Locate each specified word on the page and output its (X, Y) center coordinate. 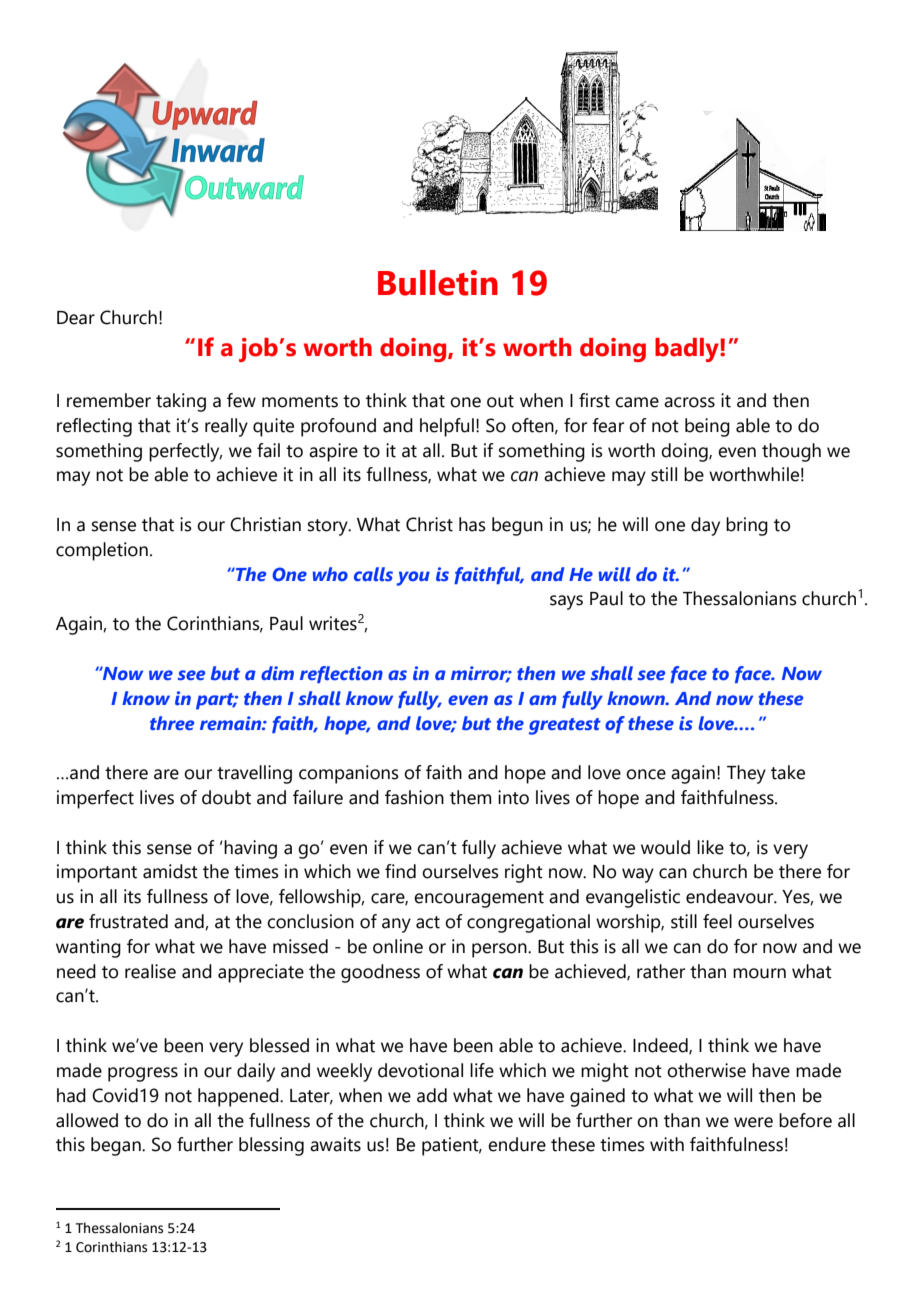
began (117, 1146)
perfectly (185, 452)
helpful (447, 427)
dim (277, 673)
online (398, 946)
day (705, 526)
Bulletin (438, 283)
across (689, 402)
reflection (341, 674)
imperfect (95, 799)
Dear (76, 318)
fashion (414, 797)
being (707, 427)
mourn (759, 973)
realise (150, 971)
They (746, 774)
